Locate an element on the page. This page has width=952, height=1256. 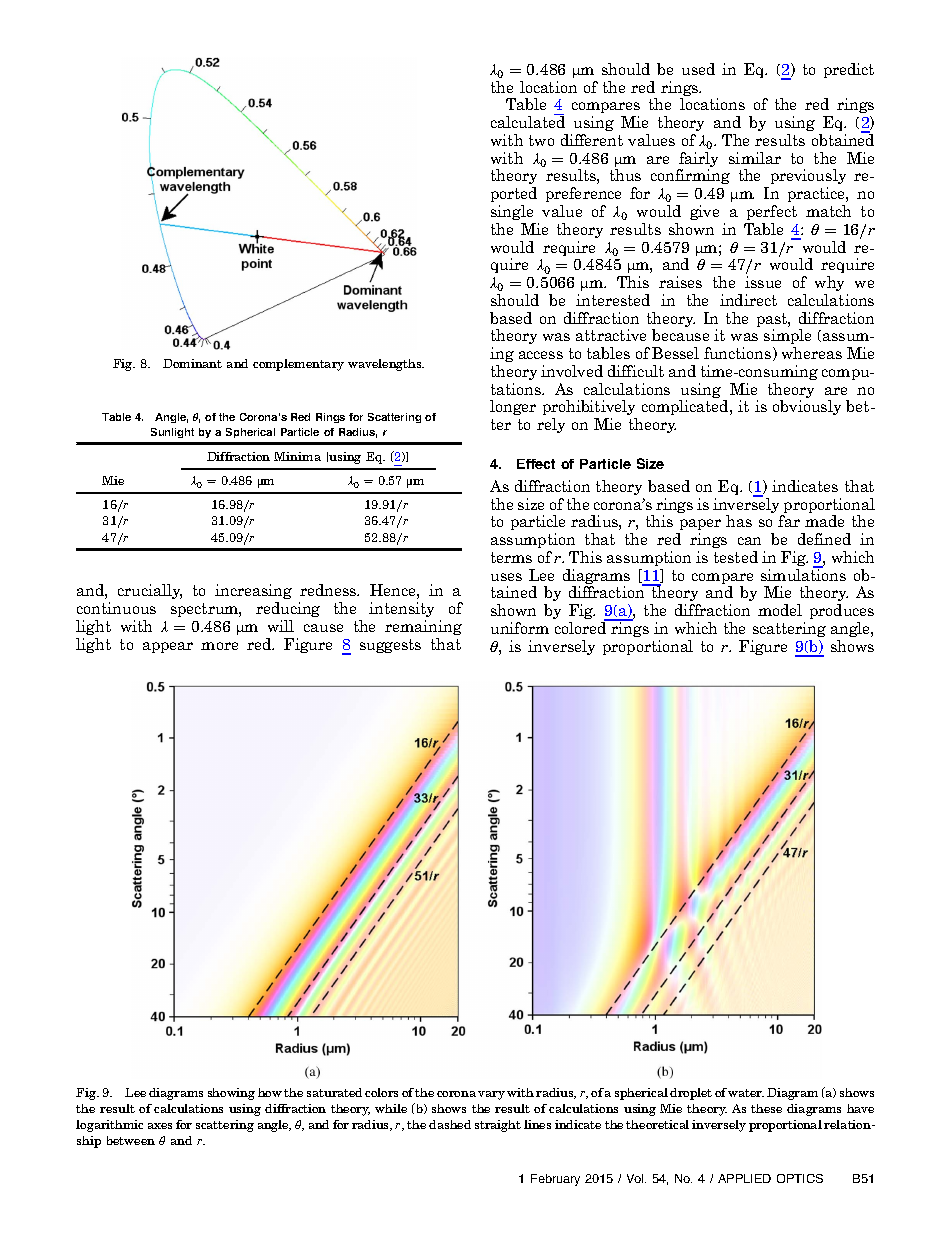
APPLIED is located at coordinates (744, 1178).
